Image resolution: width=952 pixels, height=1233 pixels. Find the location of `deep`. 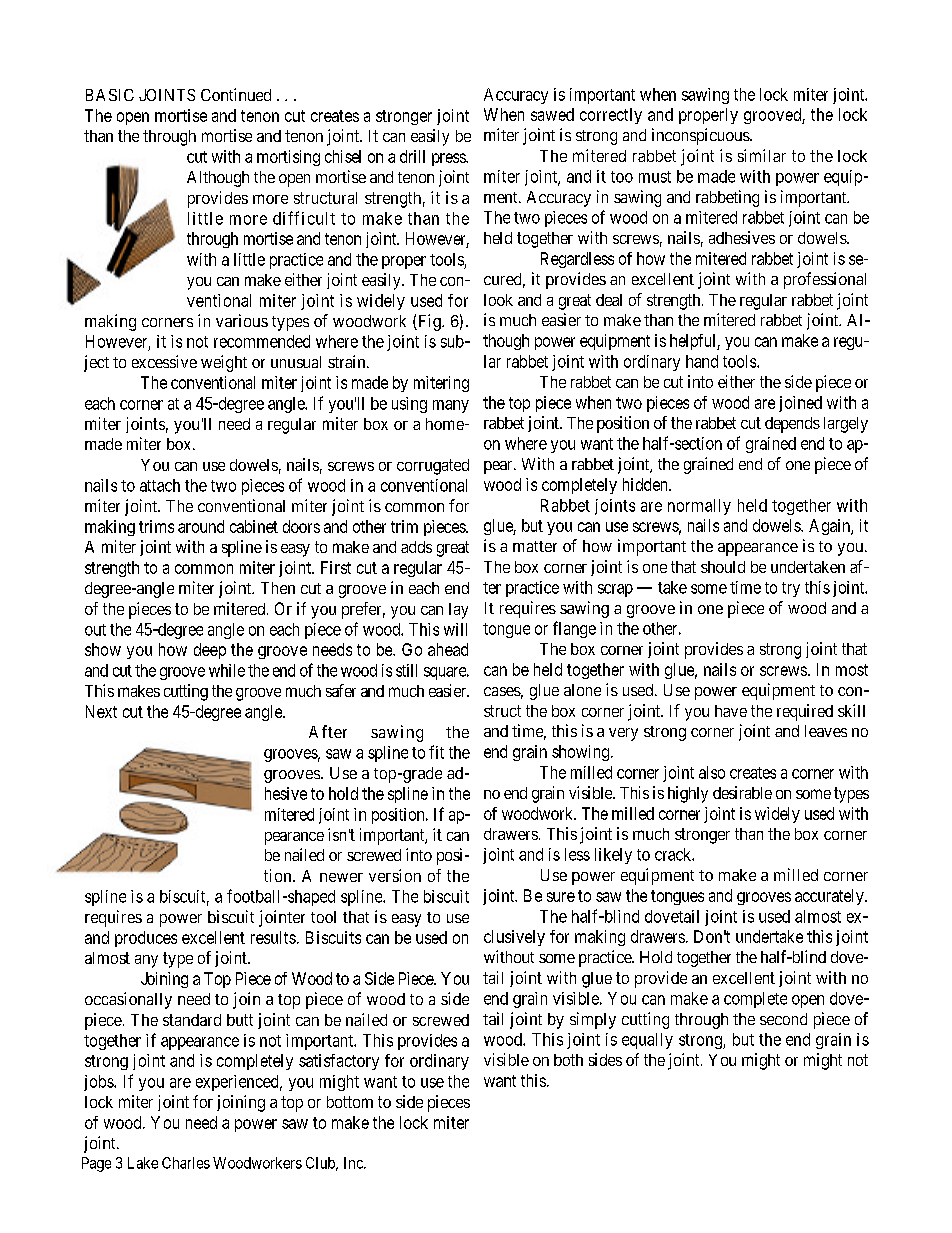

deep is located at coordinates (210, 651).
